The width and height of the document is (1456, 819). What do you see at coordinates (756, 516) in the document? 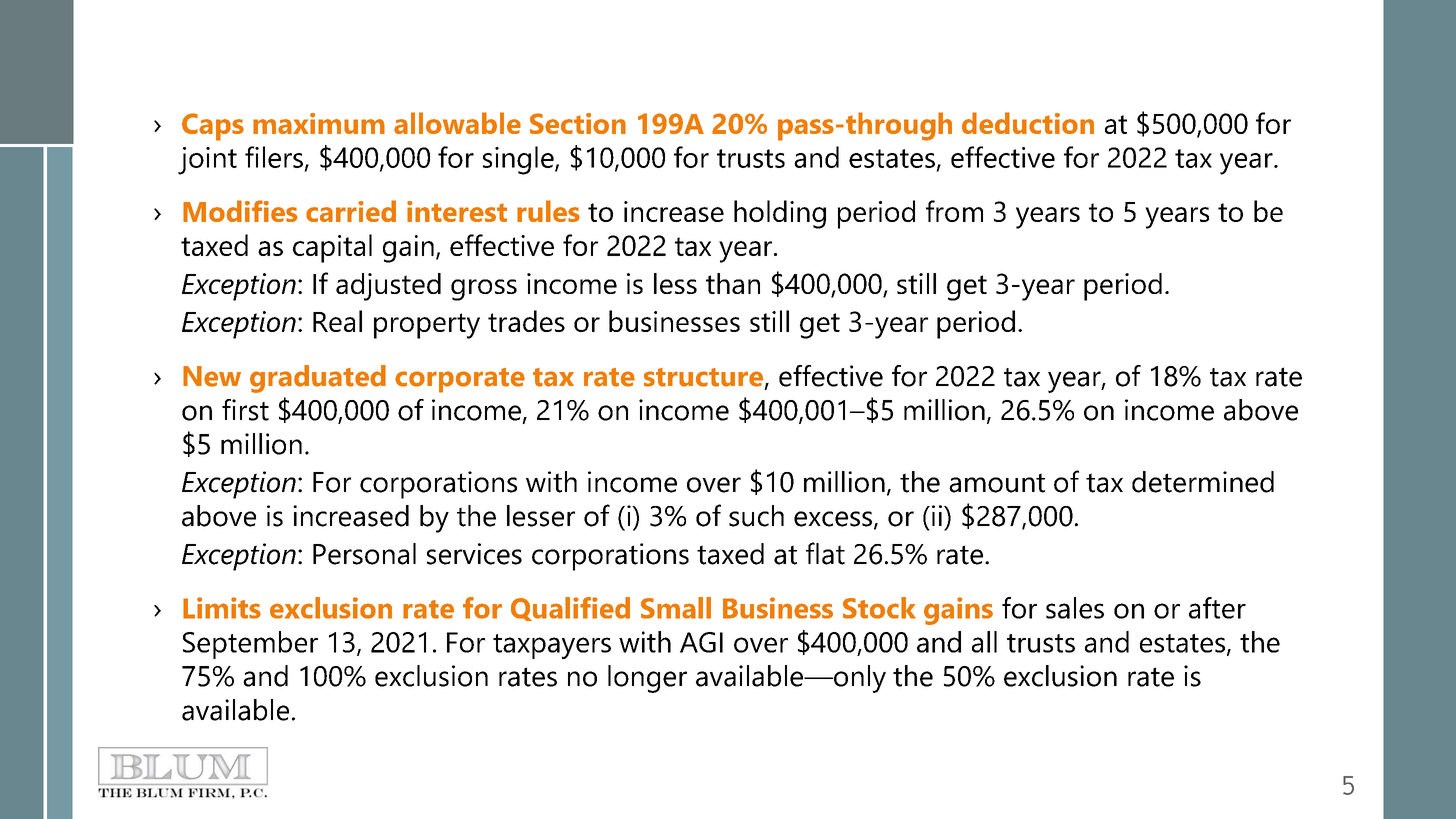
I see `such` at bounding box center [756, 516].
